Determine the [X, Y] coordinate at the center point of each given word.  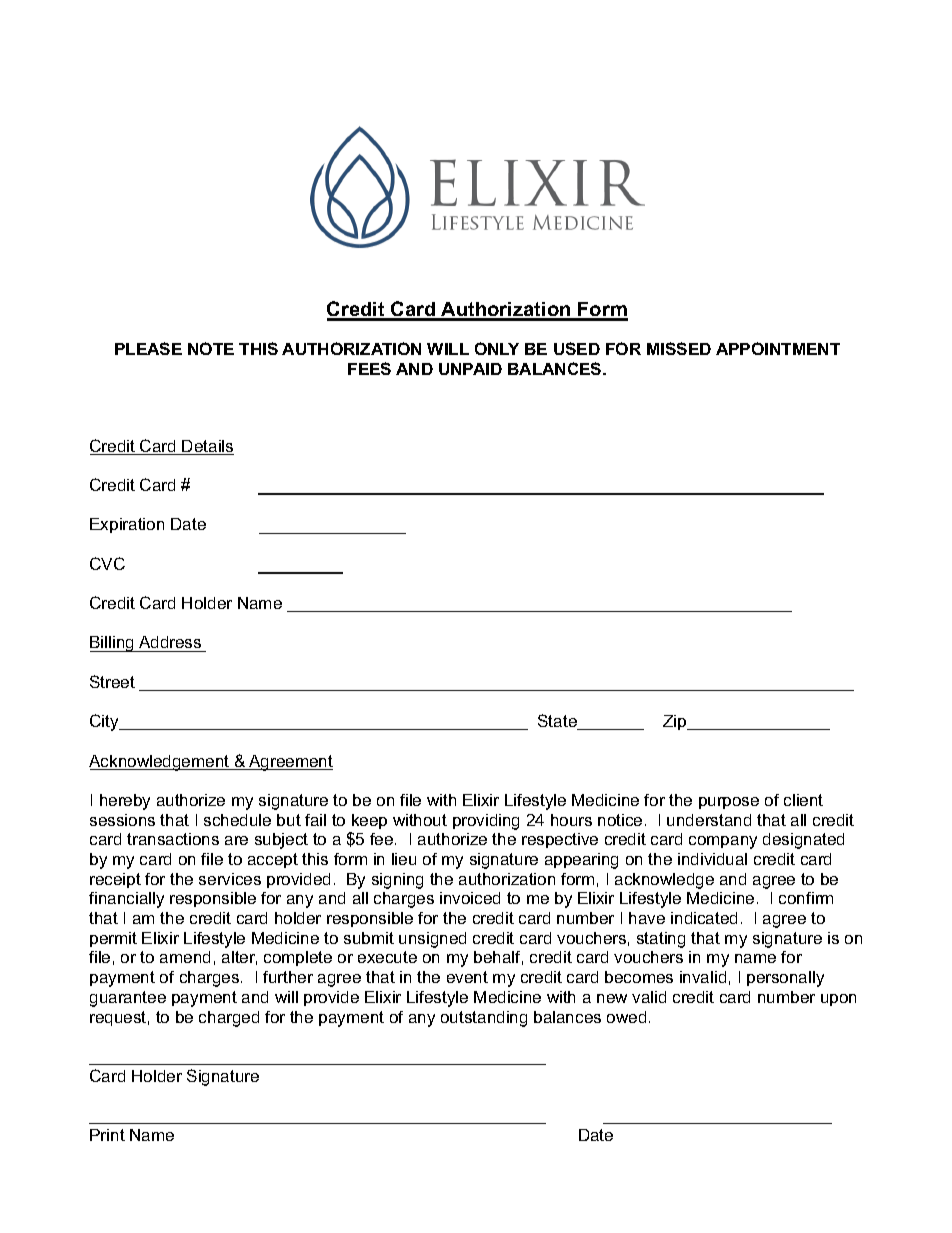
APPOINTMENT [778, 348]
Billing [113, 644]
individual [712, 859]
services [230, 879]
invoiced [470, 898]
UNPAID [470, 369]
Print [107, 1135]
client [803, 800]
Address [170, 644]
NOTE [211, 348]
